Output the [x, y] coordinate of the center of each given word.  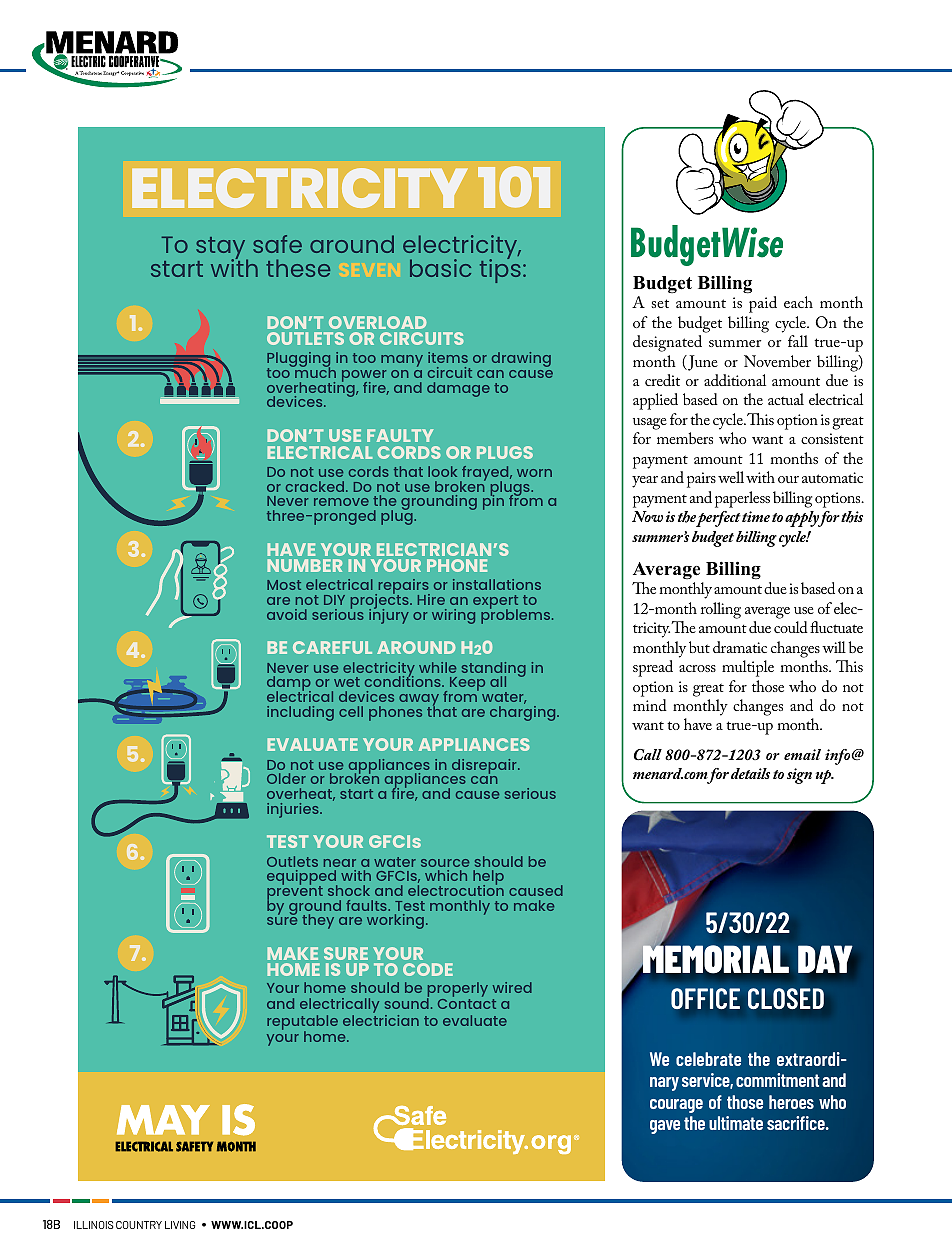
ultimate [736, 1123]
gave [665, 1127]
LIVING [180, 1225]
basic [440, 268]
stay [222, 249]
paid [763, 304]
